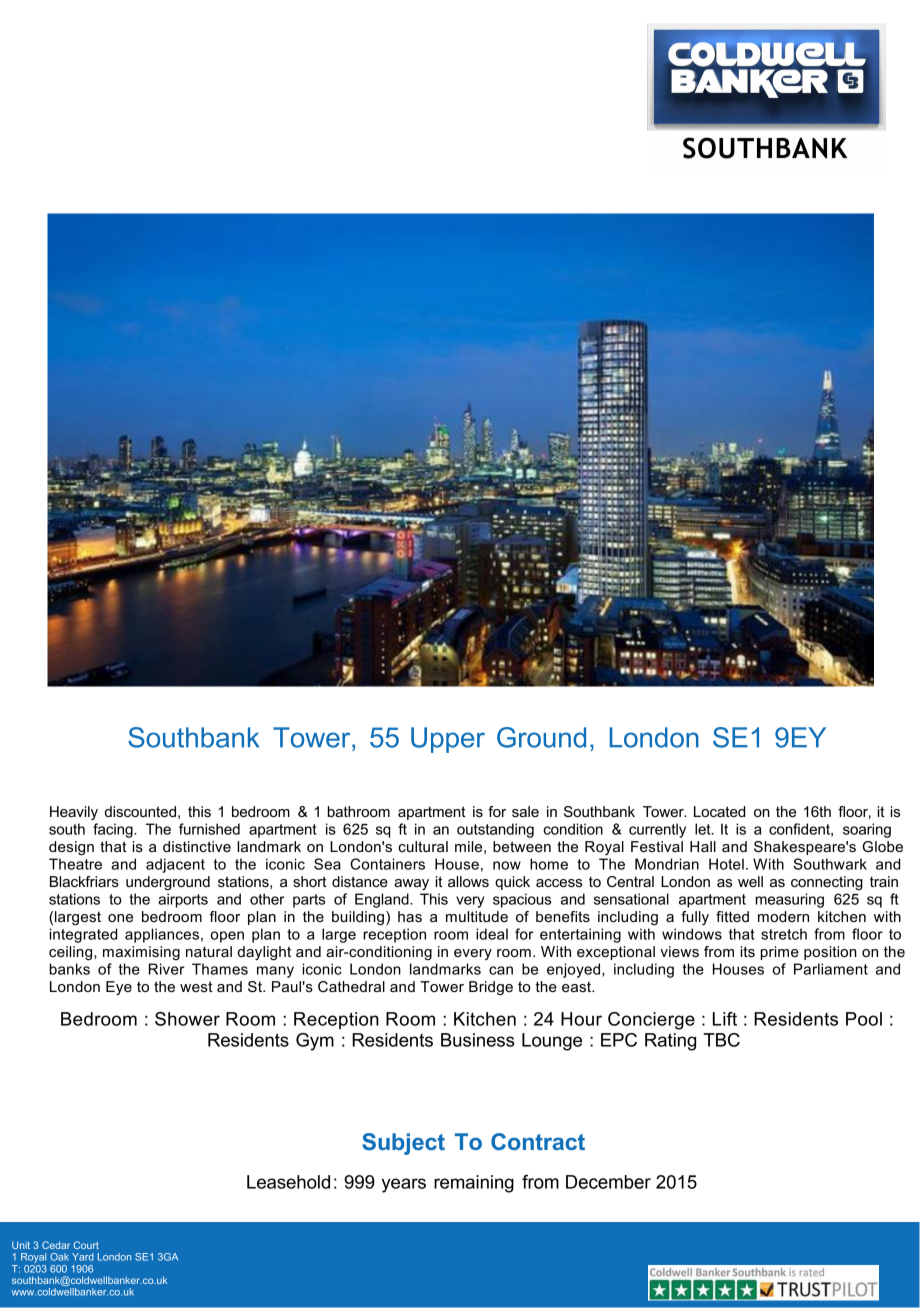 The width and height of the document is (924, 1308). Describe the element at coordinates (140, 811) in the document. I see `discounted` at that location.
